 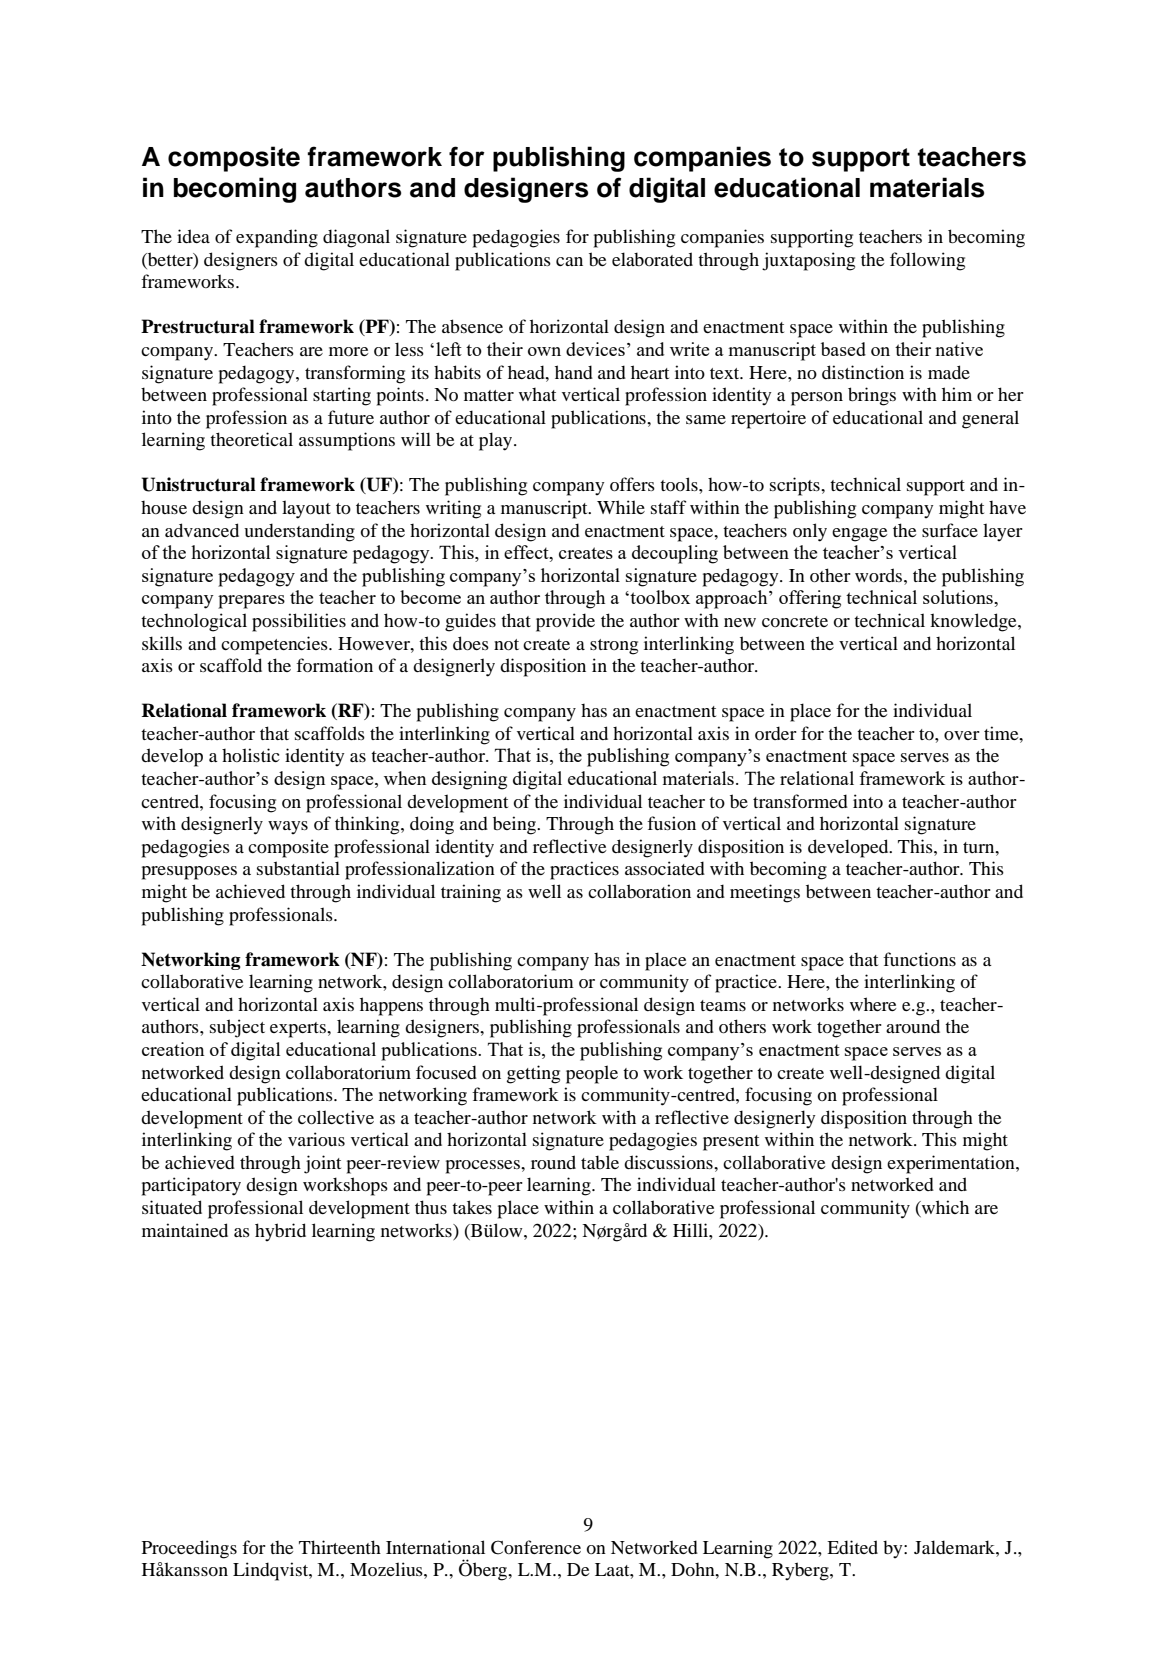 What do you see at coordinates (189, 1549) in the image?
I see `Proceedings` at bounding box center [189, 1549].
